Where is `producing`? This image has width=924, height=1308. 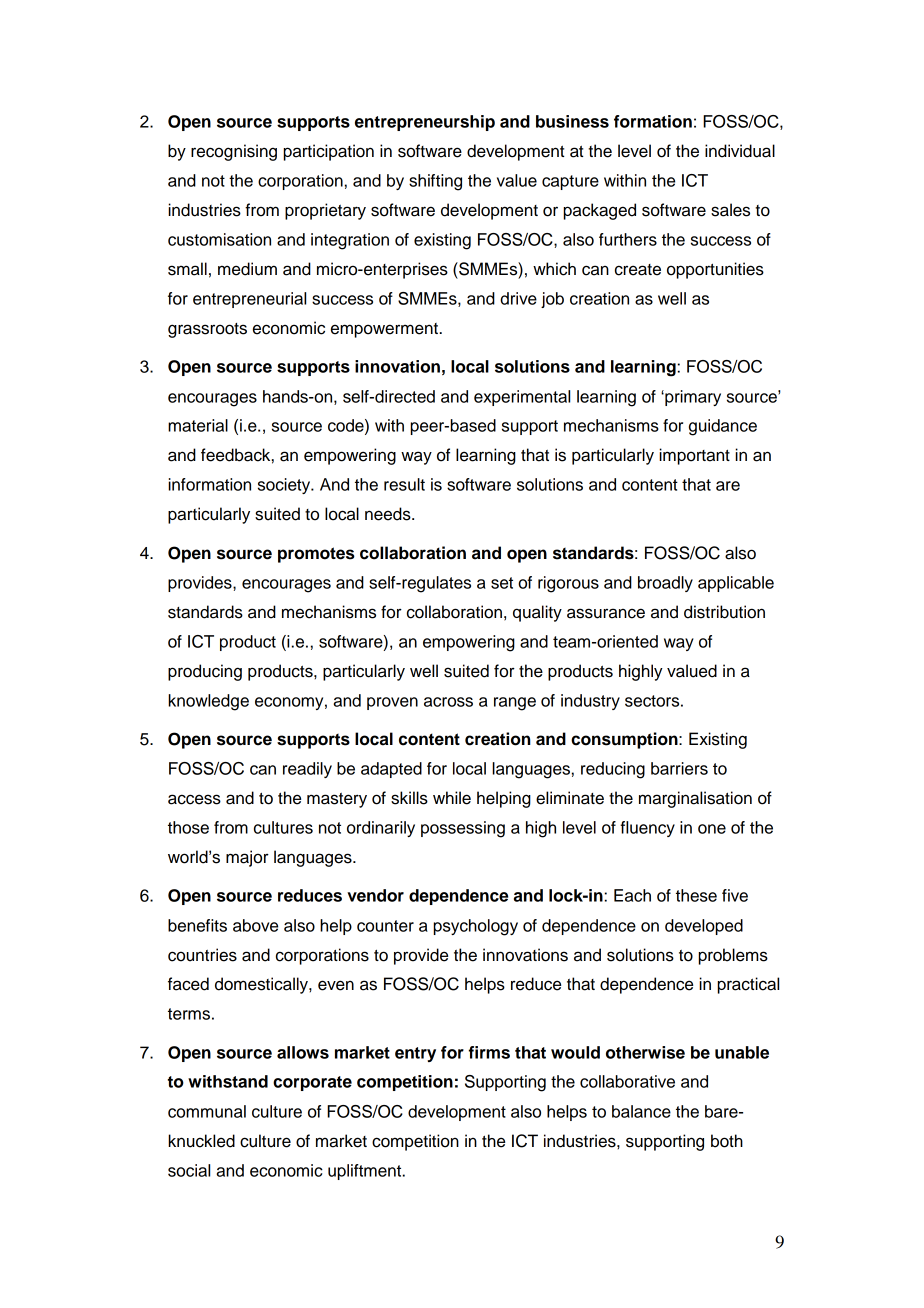
producing is located at coordinates (205, 672).
